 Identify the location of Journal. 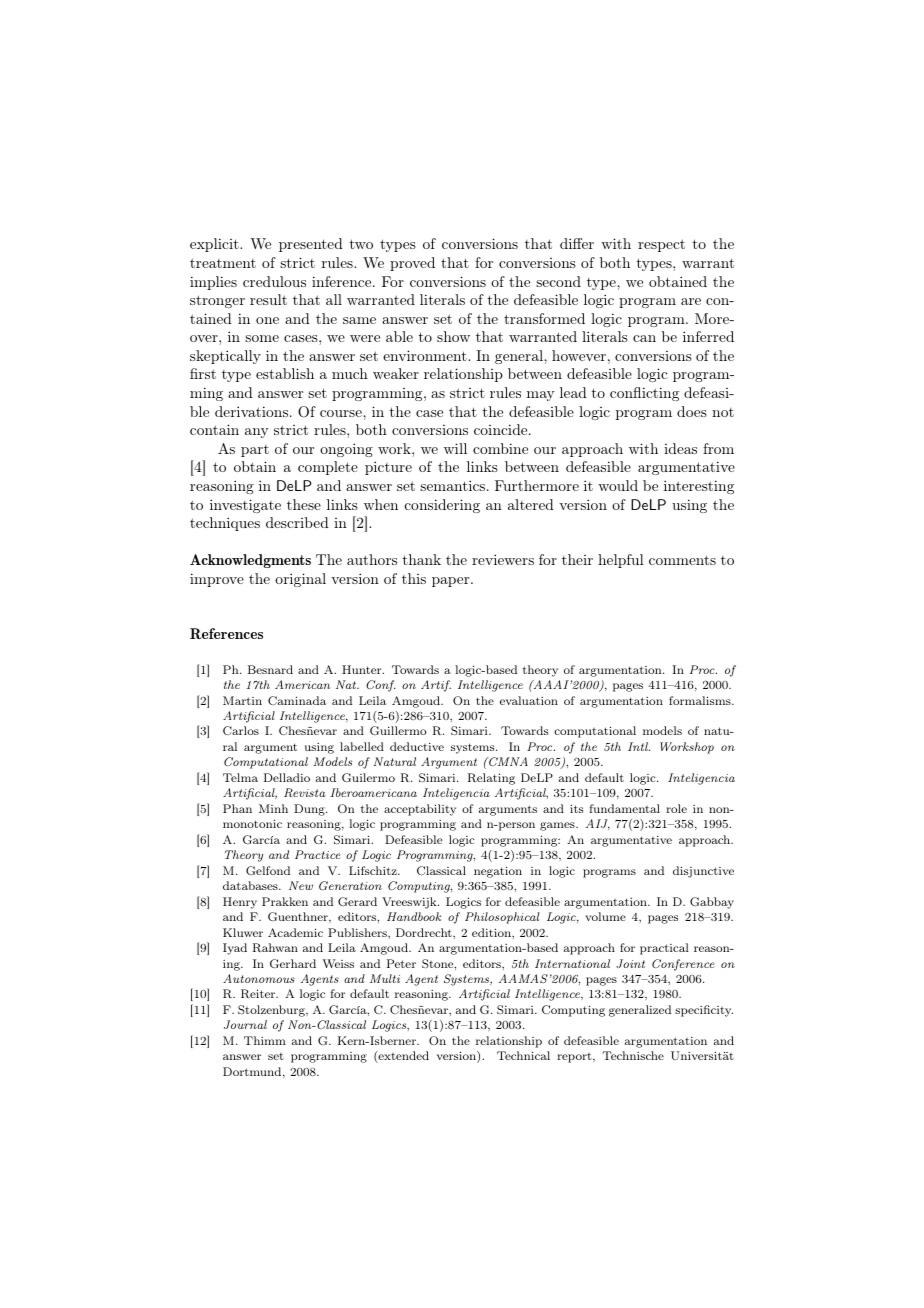
(245, 1024).
